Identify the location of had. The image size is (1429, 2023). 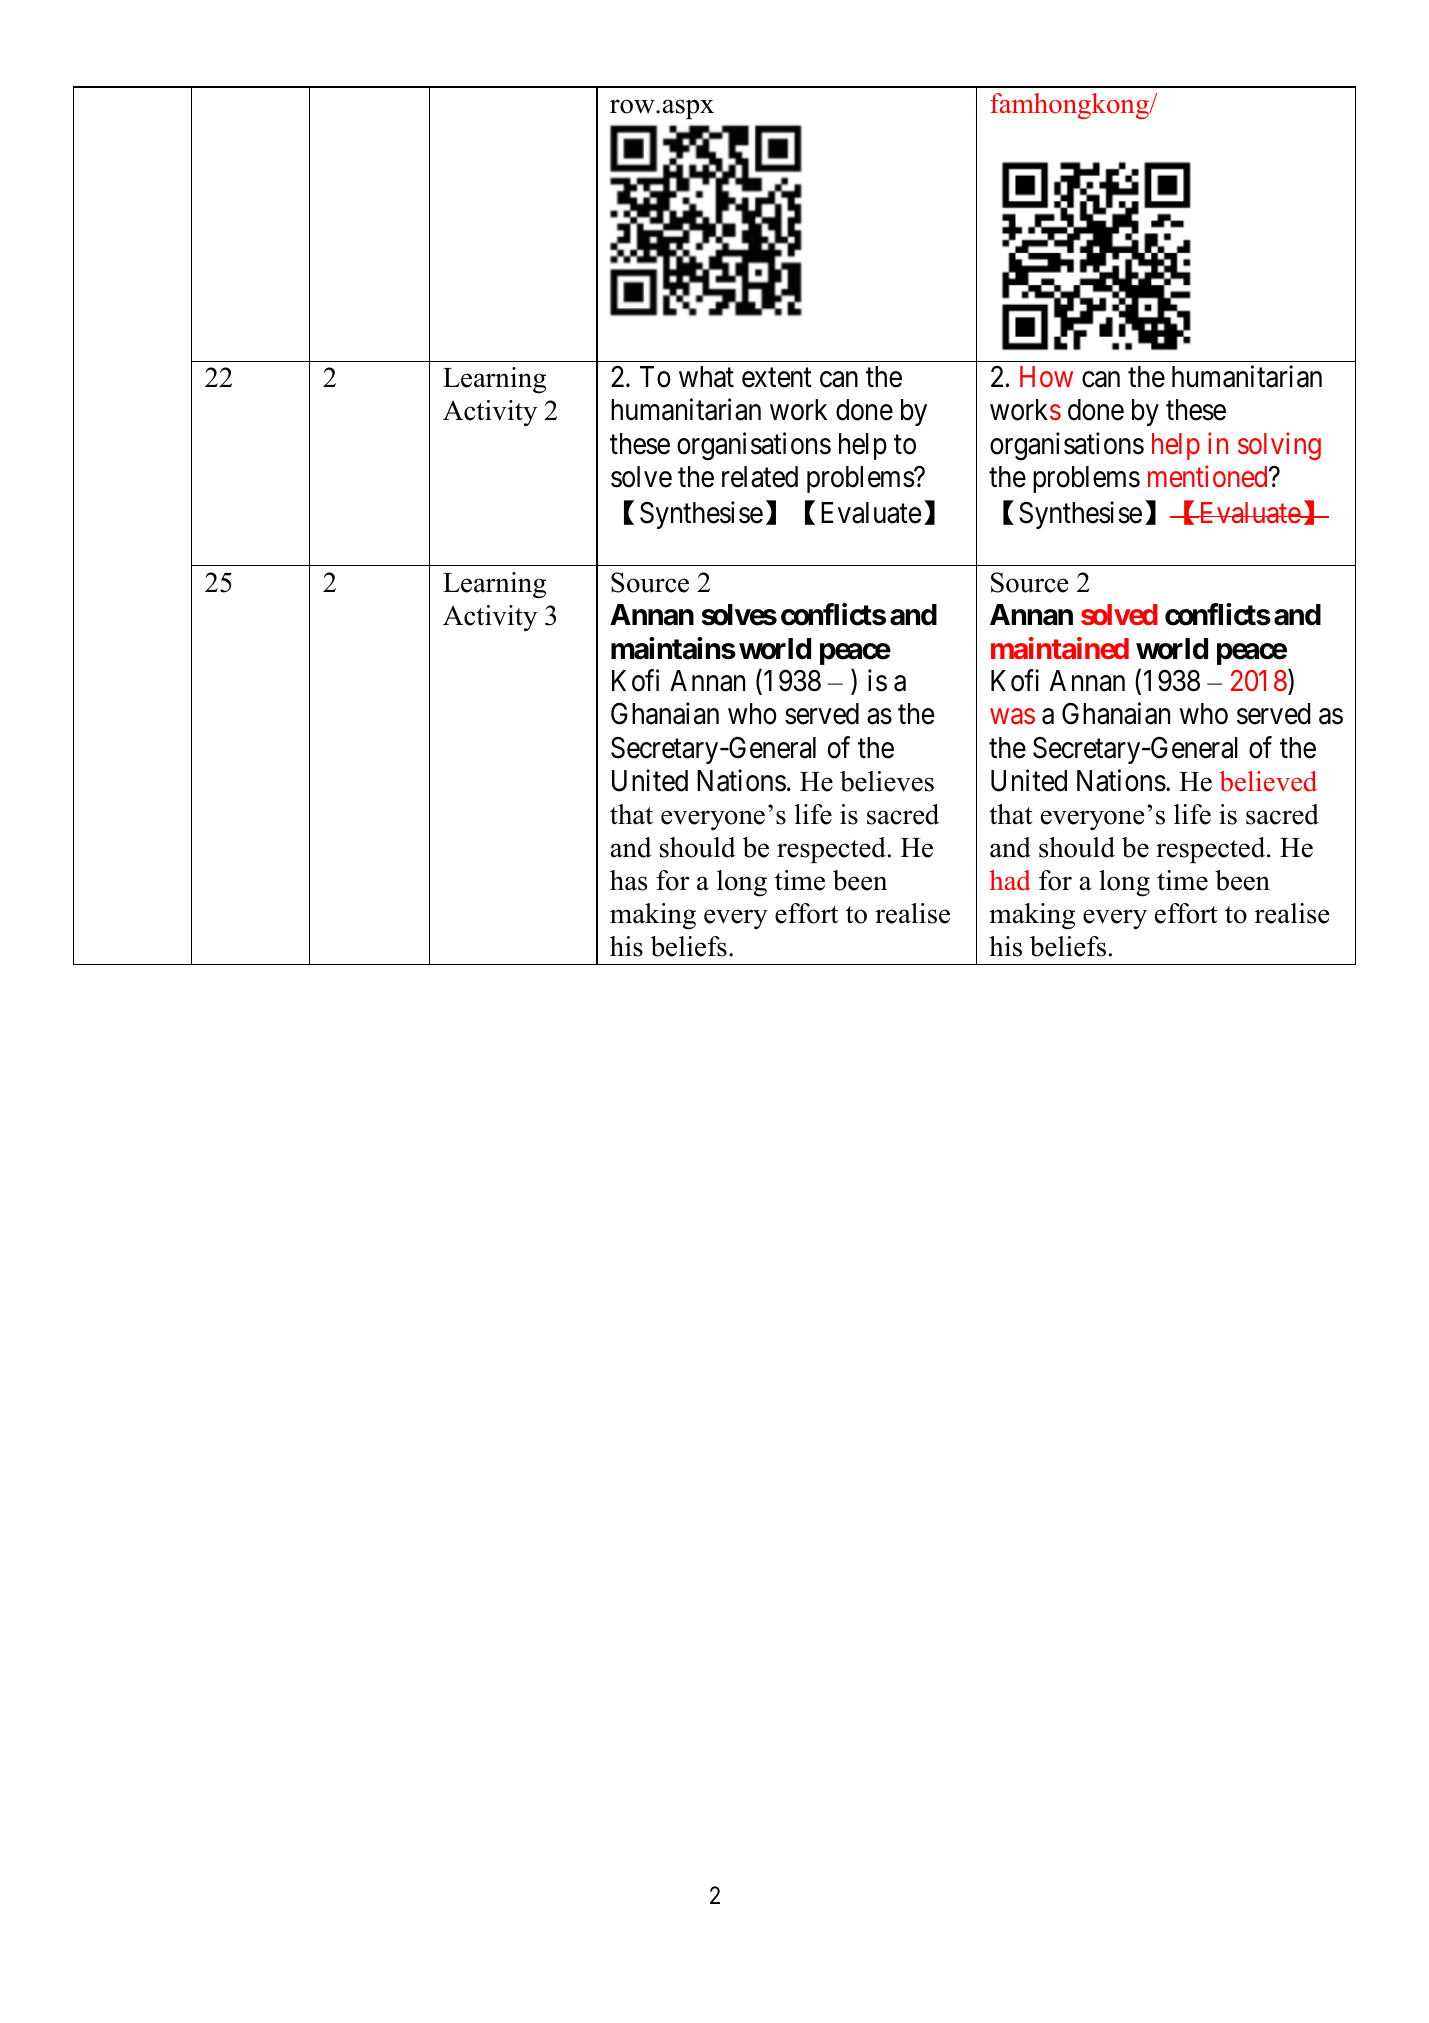
(1010, 880).
